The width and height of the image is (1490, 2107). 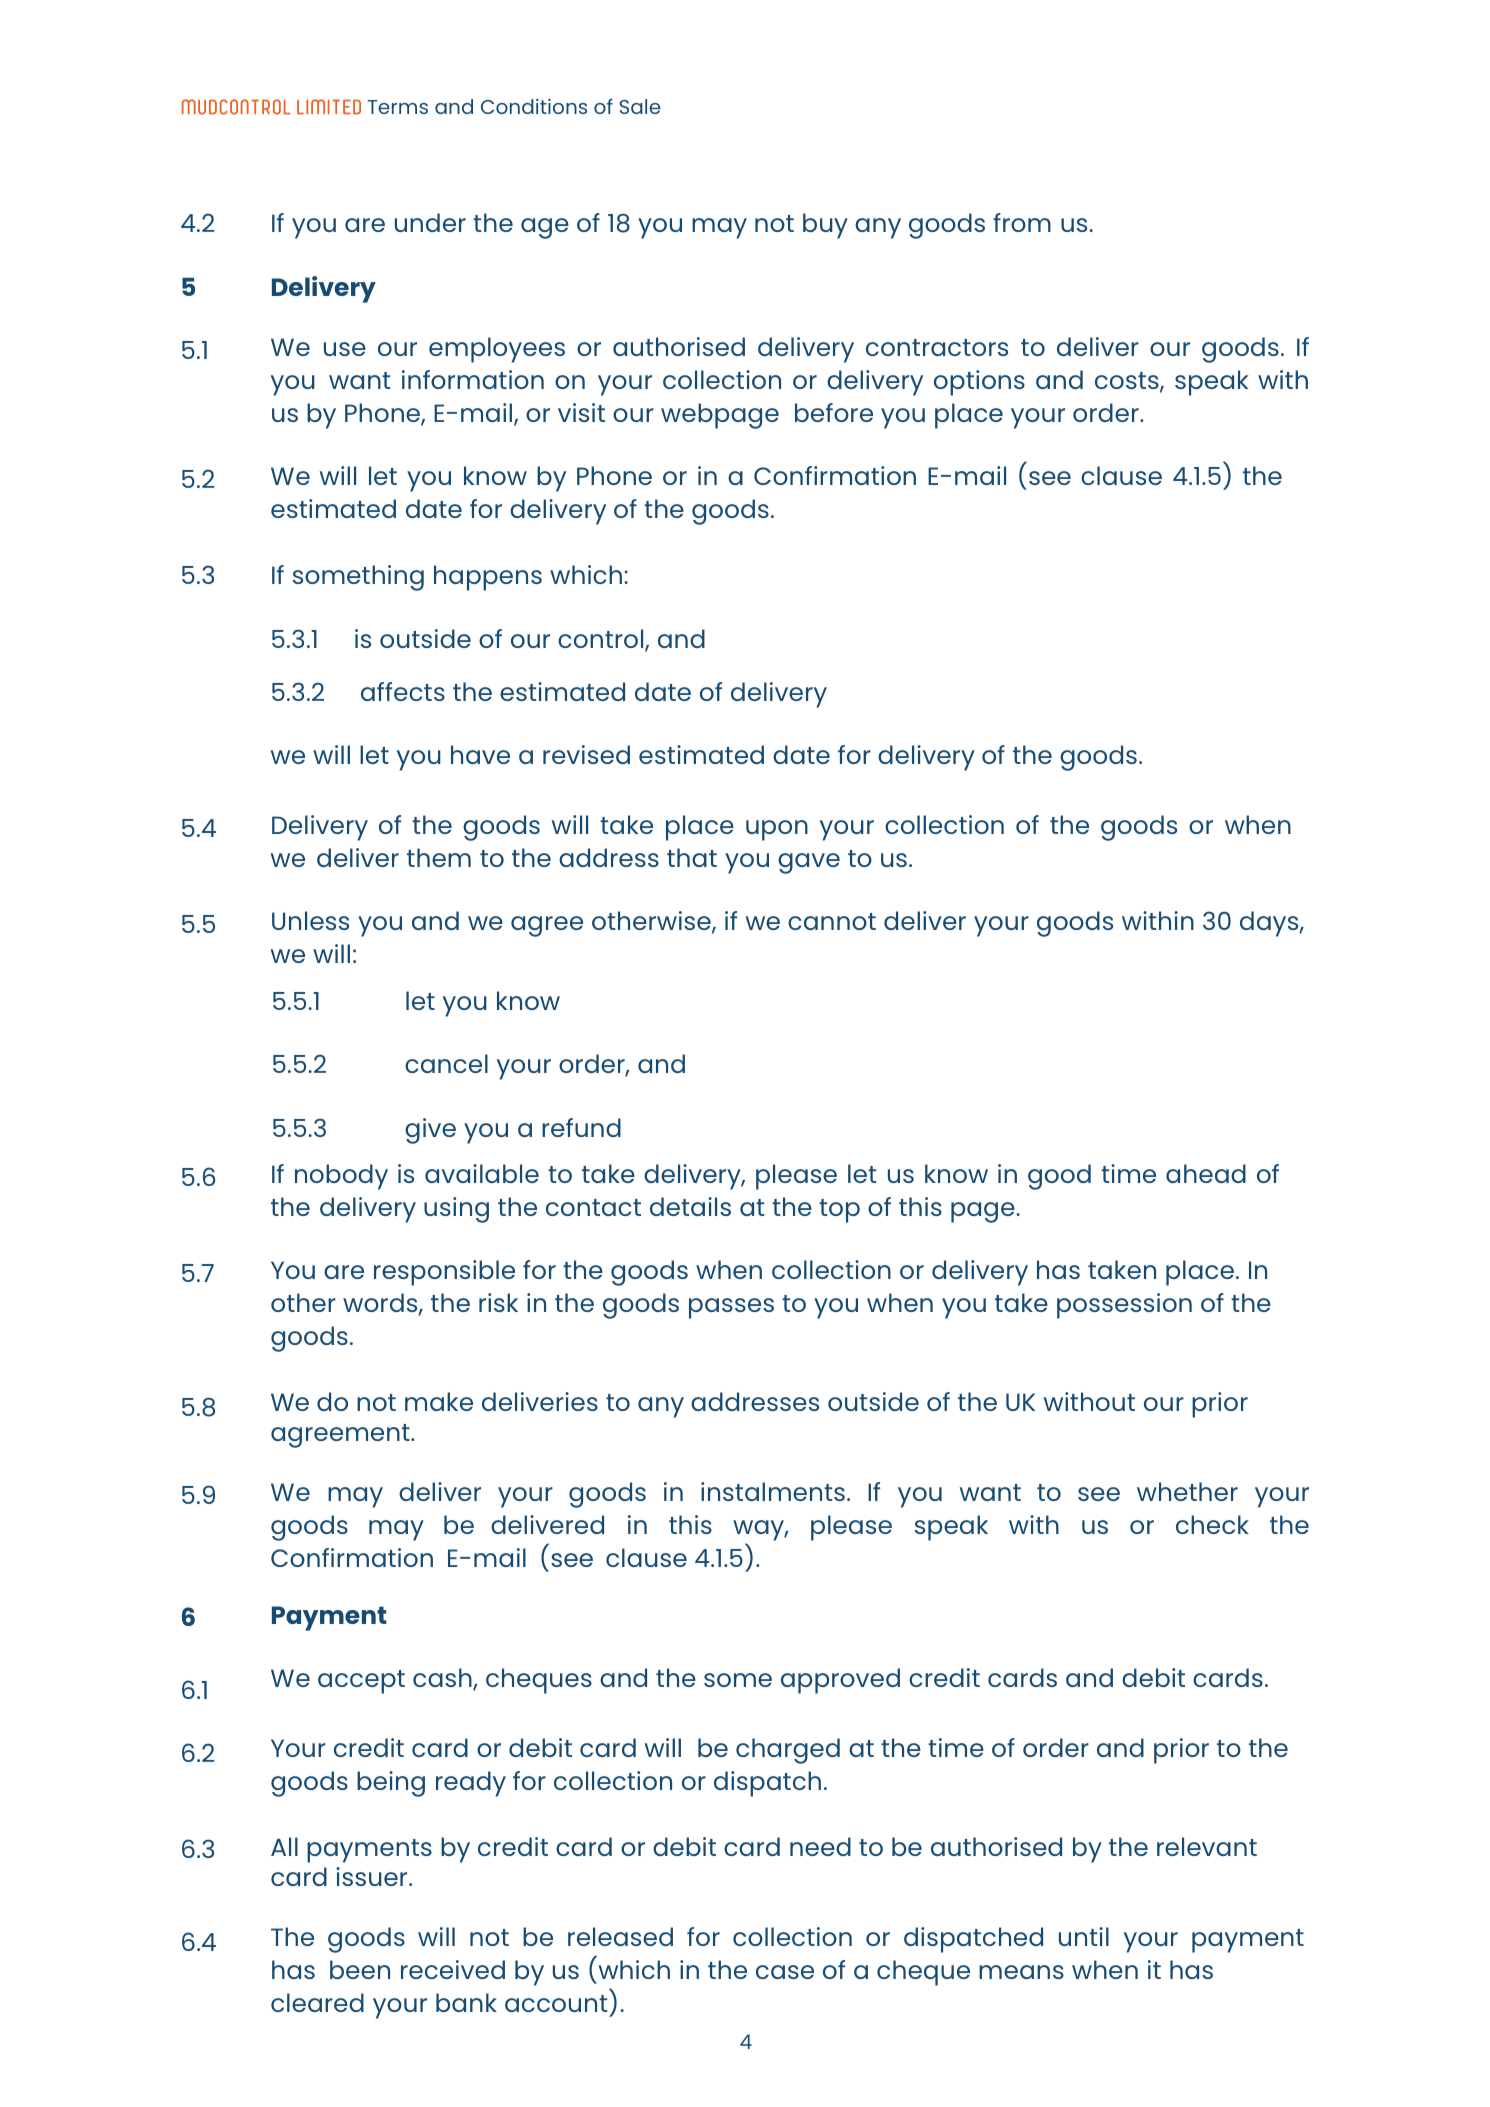 What do you see at coordinates (446, 1063) in the image?
I see `cancel` at bounding box center [446, 1063].
